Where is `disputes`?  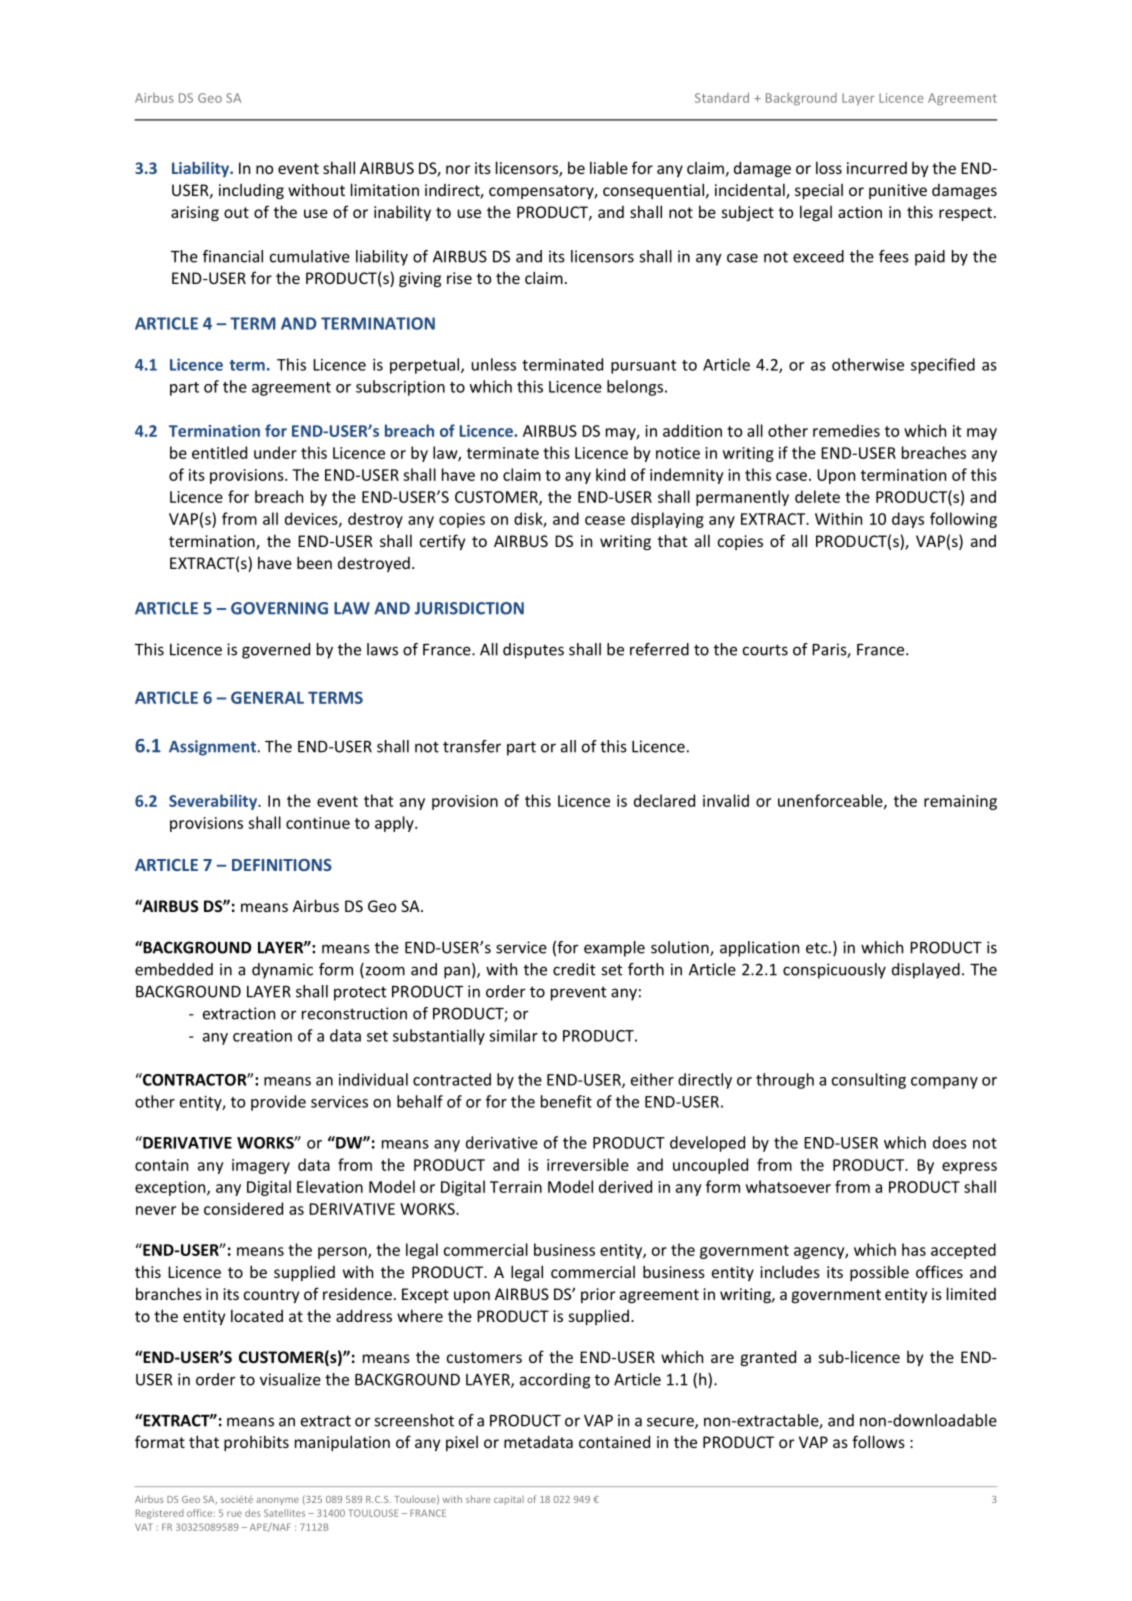
disputes is located at coordinates (533, 651).
